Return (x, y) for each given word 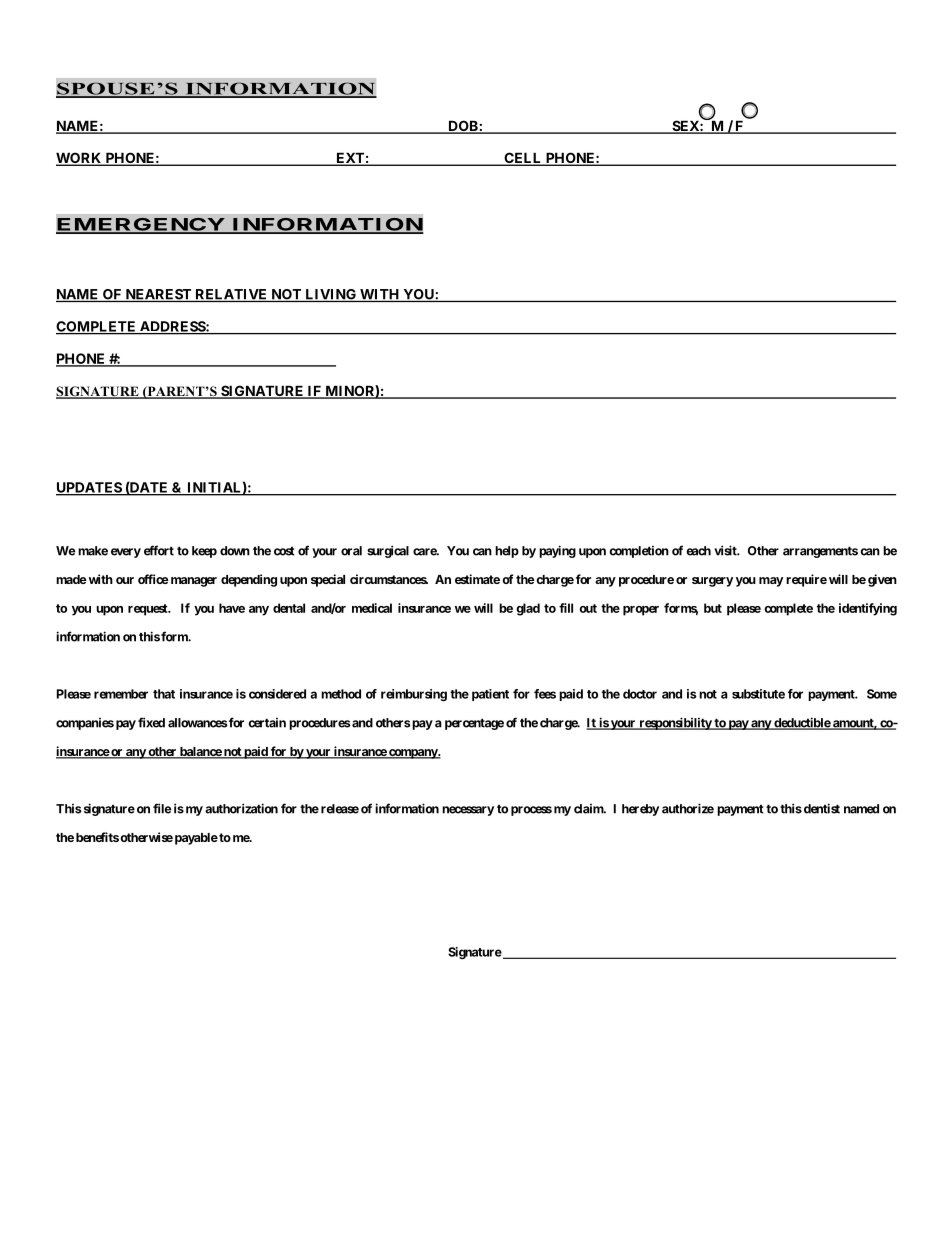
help (507, 552)
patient (490, 695)
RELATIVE (231, 295)
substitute (758, 694)
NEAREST (158, 295)
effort (159, 550)
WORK (80, 159)
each (699, 551)
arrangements (820, 552)
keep (204, 552)
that (164, 694)
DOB (463, 127)
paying (557, 551)
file (162, 808)
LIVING (331, 295)
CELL (523, 159)
